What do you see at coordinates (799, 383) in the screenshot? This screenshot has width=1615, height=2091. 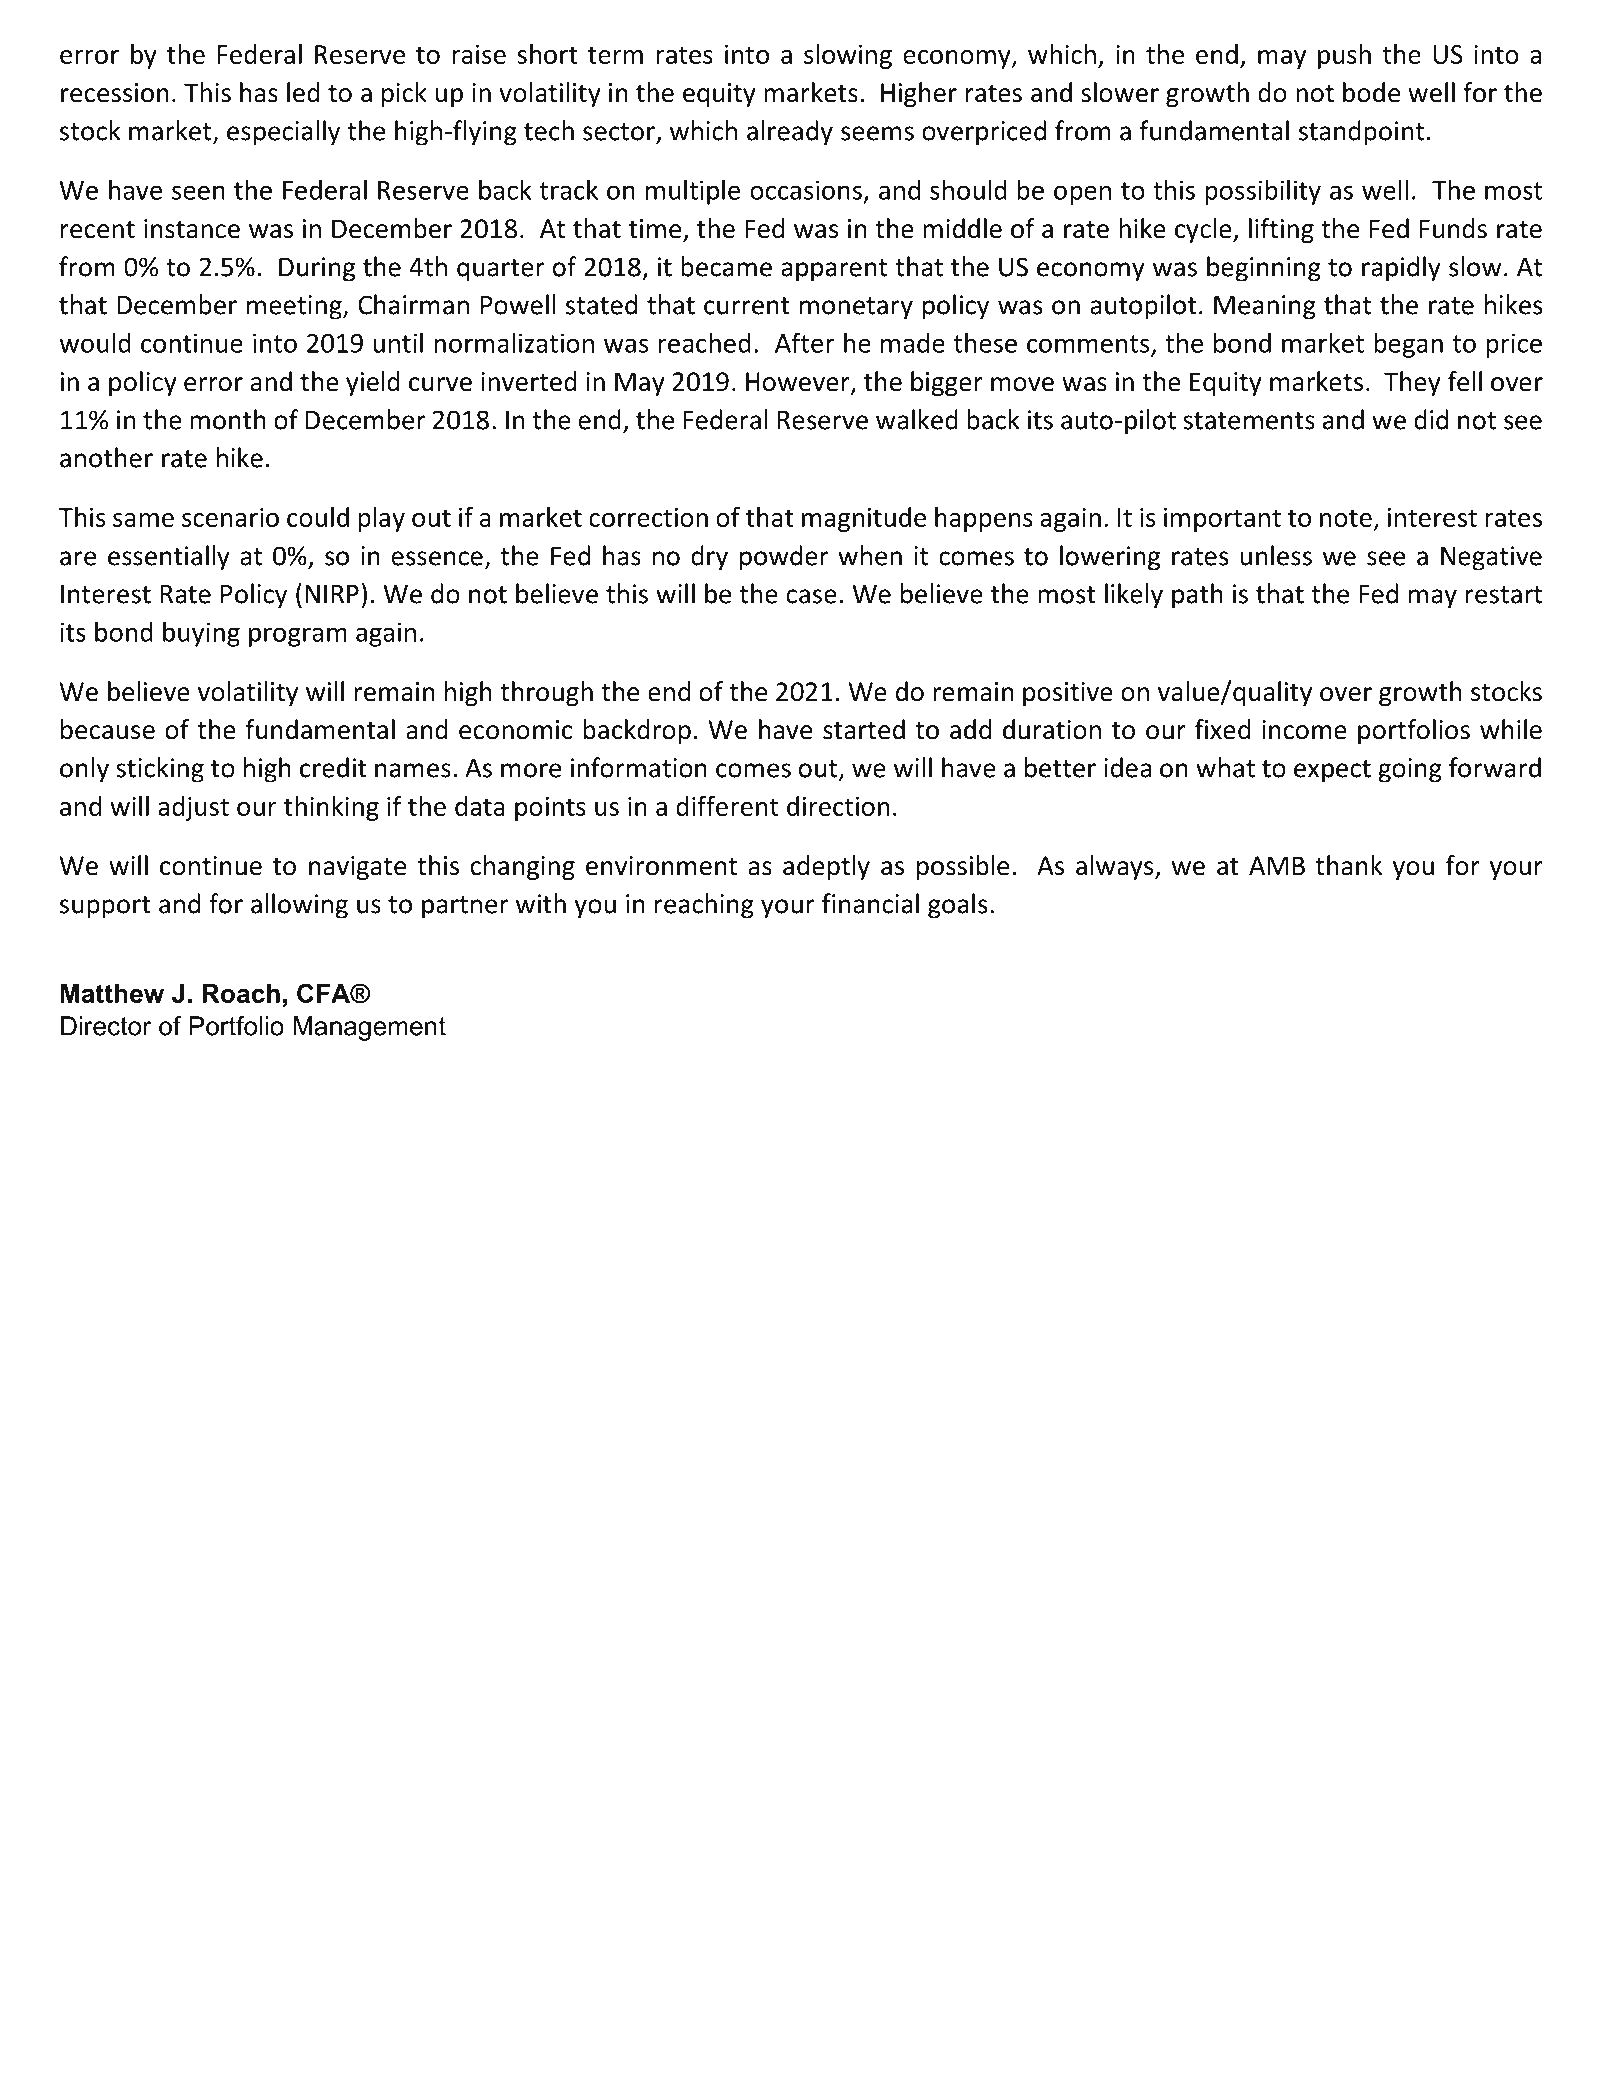 I see `However` at bounding box center [799, 383].
